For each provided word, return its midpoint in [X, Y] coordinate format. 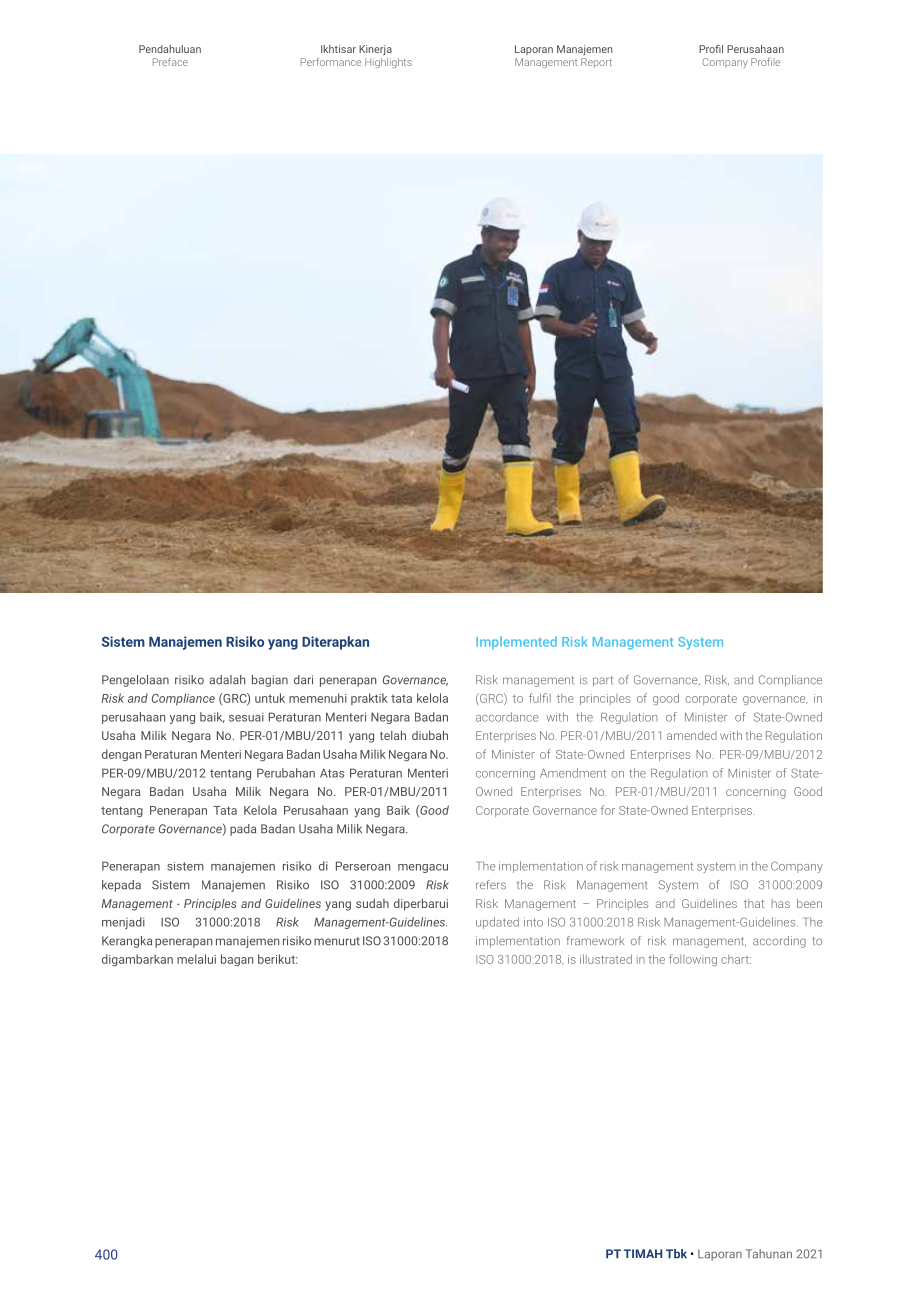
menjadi [123, 923]
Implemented [516, 642]
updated [497, 923]
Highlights [388, 63]
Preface [170, 62]
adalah [227, 680]
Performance [331, 62]
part [603, 681]
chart [736, 959]
